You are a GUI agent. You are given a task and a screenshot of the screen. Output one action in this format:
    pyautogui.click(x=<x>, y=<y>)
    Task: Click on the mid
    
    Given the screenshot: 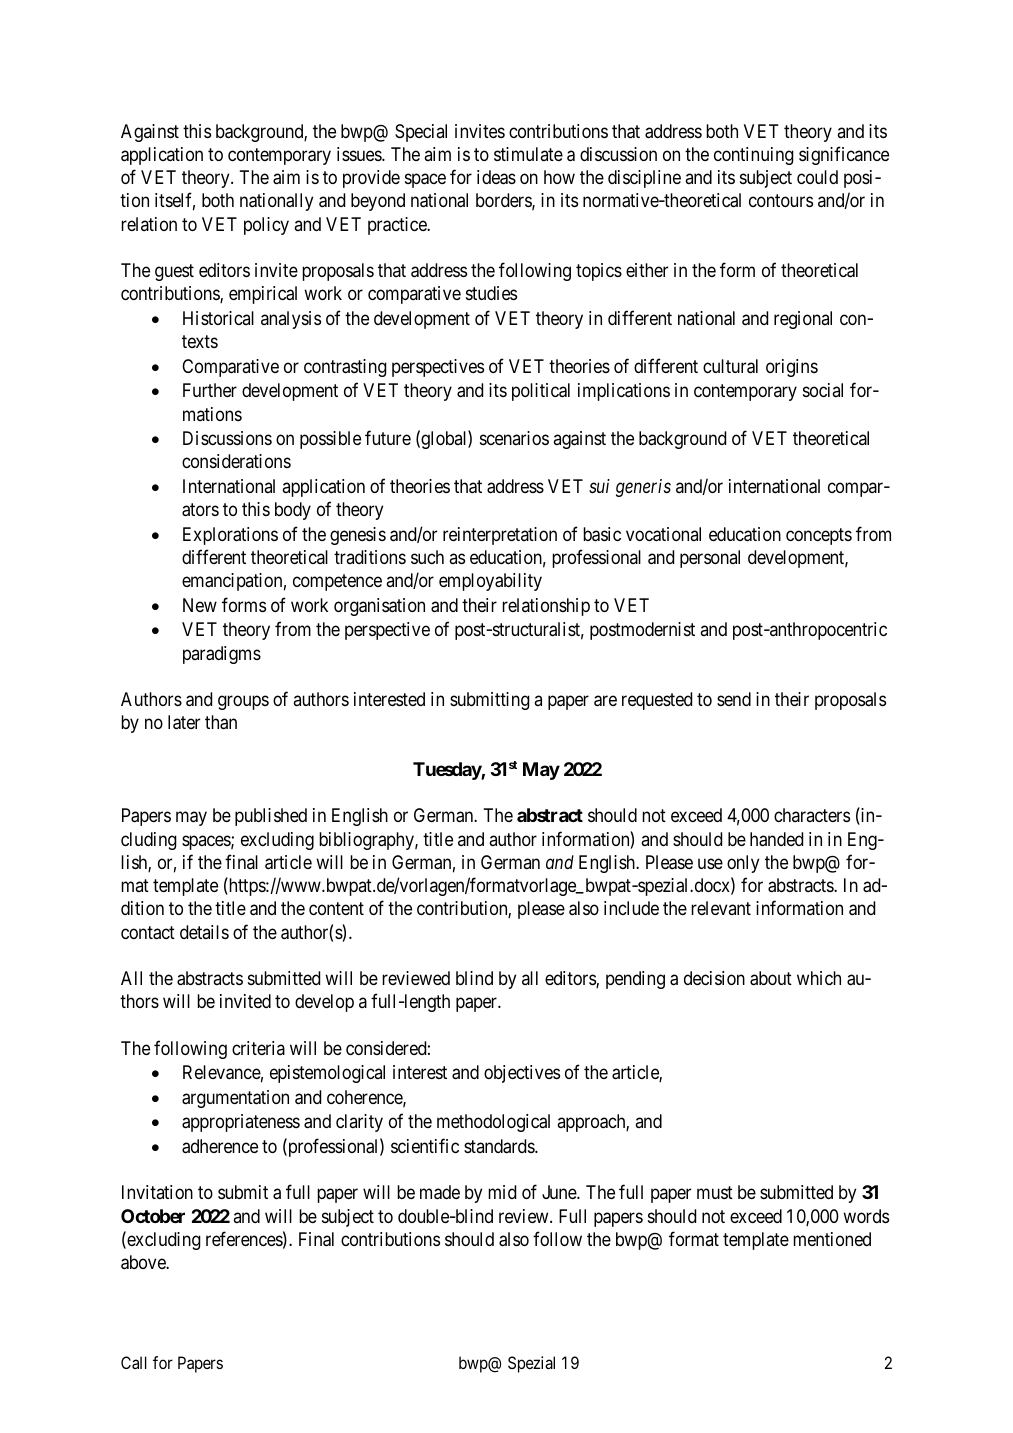 What is the action you would take?
    pyautogui.click(x=502, y=1192)
